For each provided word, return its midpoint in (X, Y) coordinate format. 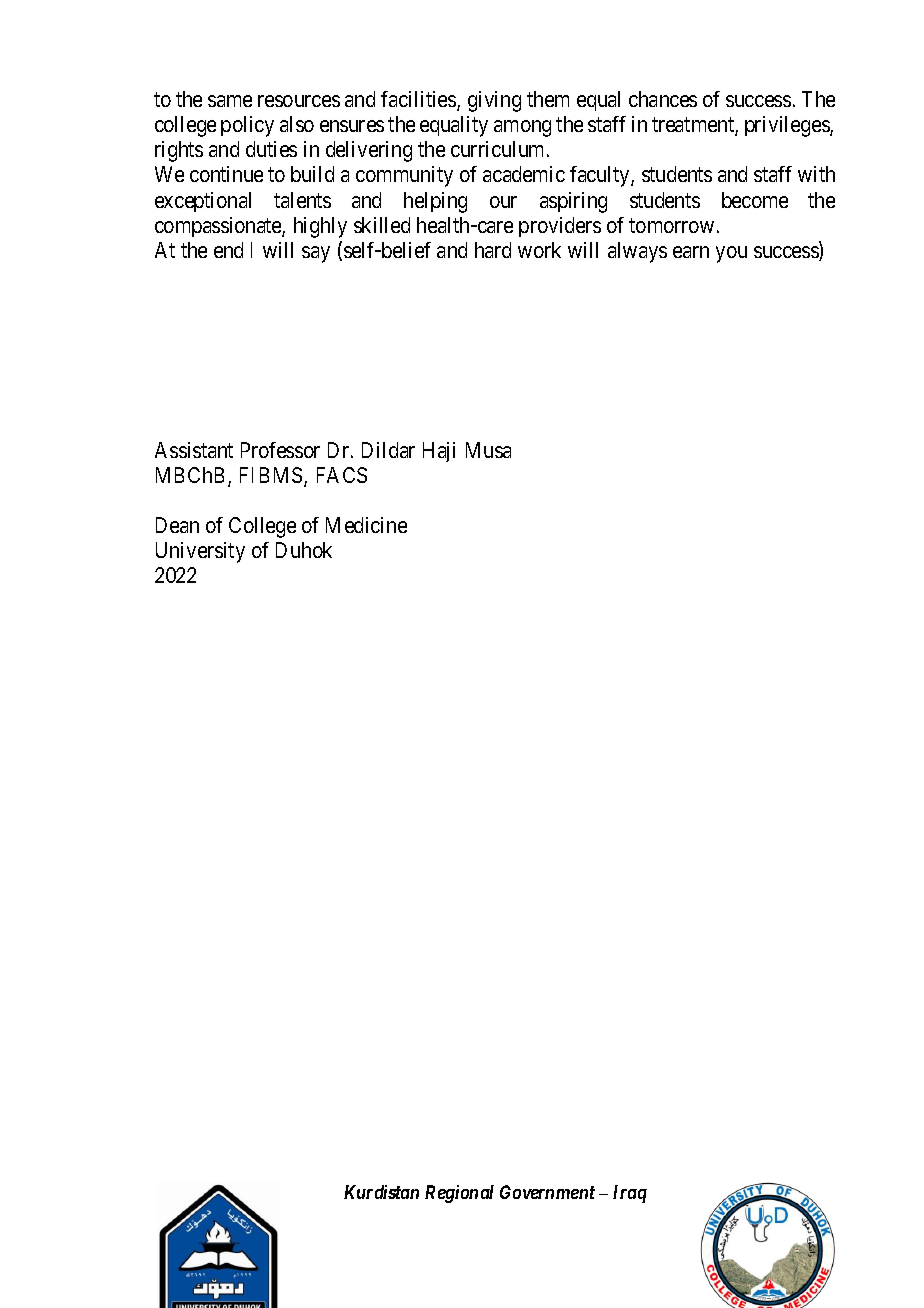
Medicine (366, 525)
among (522, 128)
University (200, 552)
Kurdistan (381, 1192)
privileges (788, 126)
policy (247, 126)
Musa (488, 450)
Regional (459, 1194)
